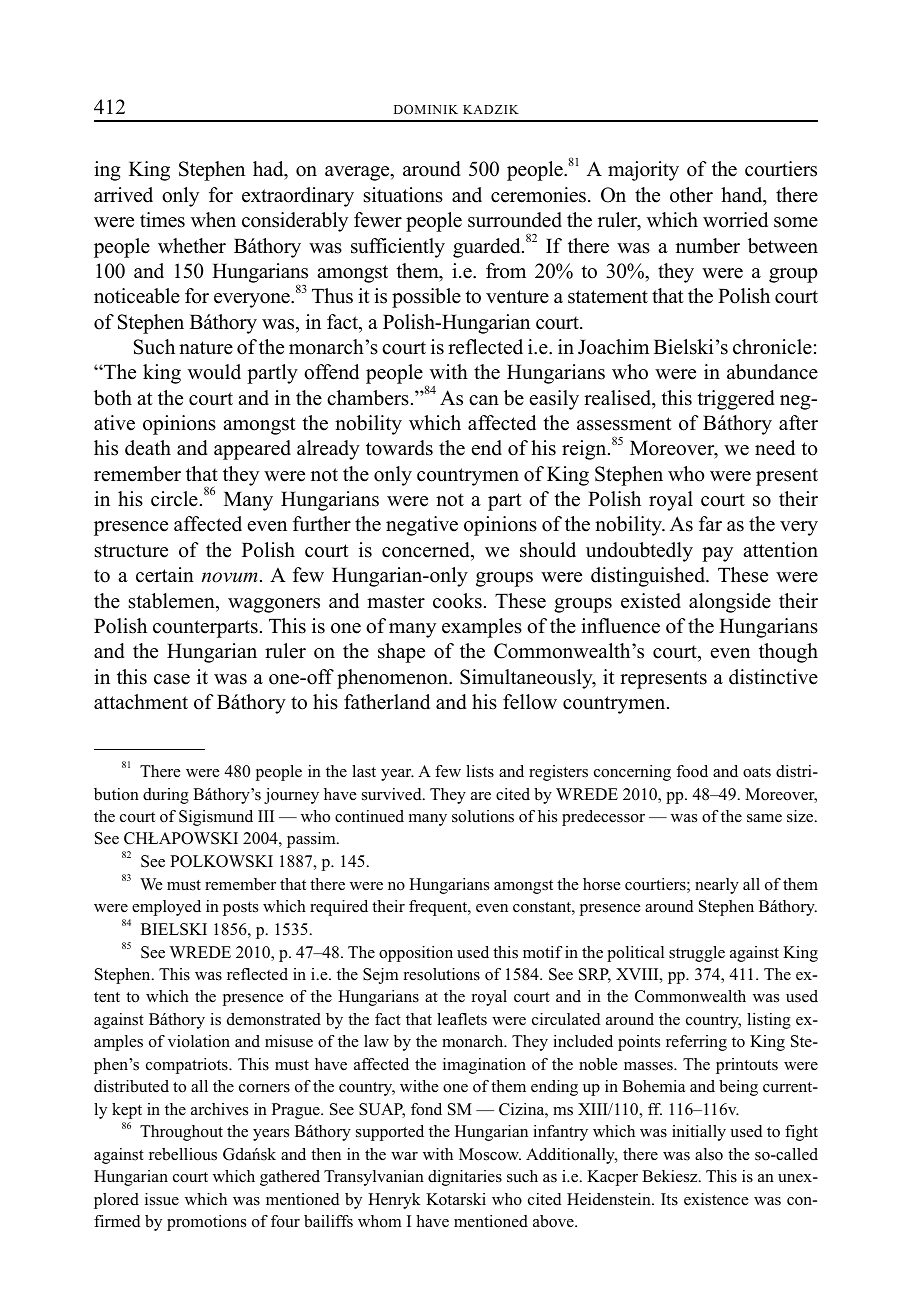 The image size is (912, 1316). What do you see at coordinates (123, 195) in the screenshot?
I see `arrived` at bounding box center [123, 195].
